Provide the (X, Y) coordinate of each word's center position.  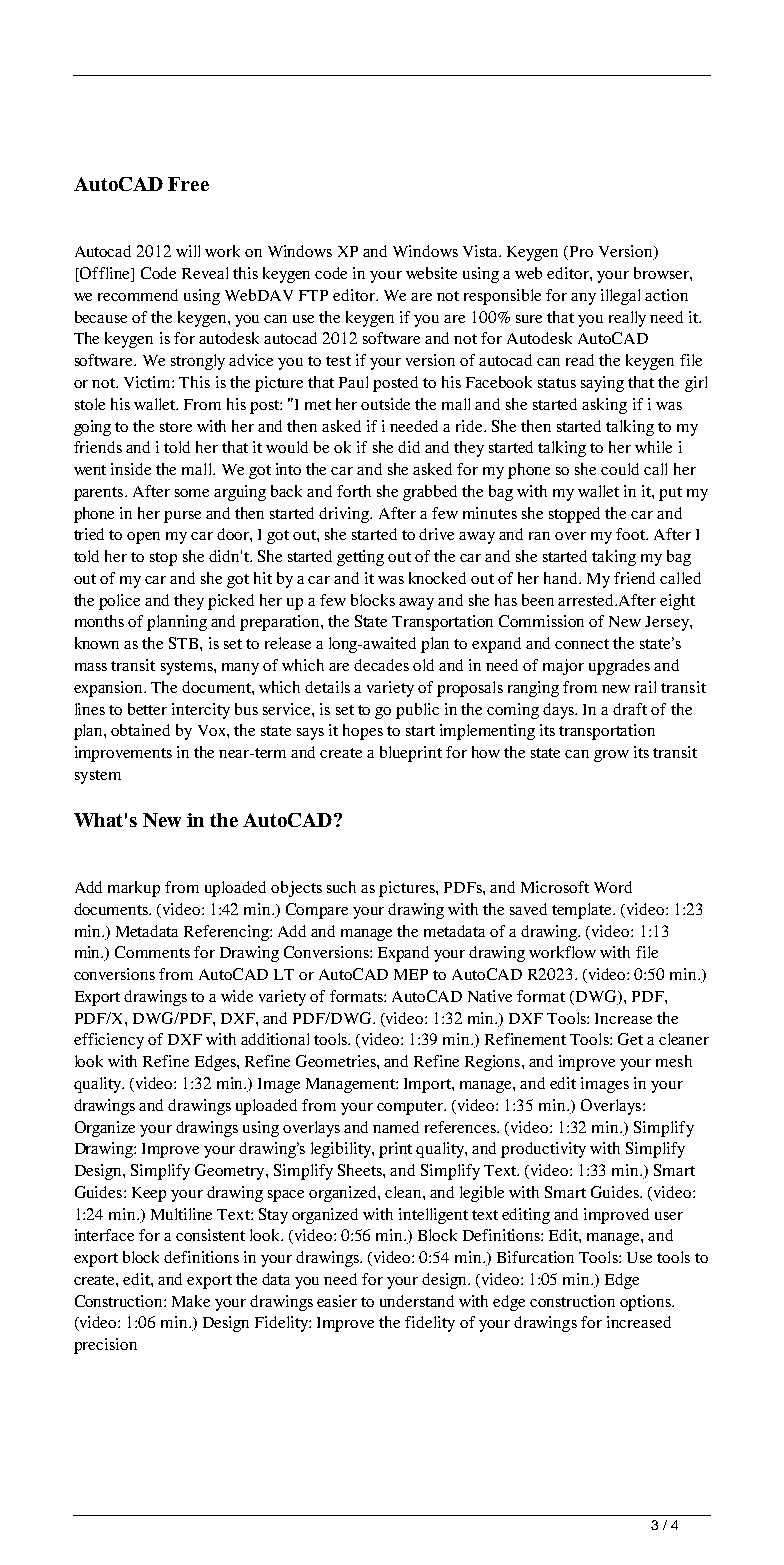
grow (611, 756)
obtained (140, 730)
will (188, 251)
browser (662, 273)
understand (417, 1301)
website (431, 273)
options (646, 1303)
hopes (363, 732)
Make (191, 1301)
